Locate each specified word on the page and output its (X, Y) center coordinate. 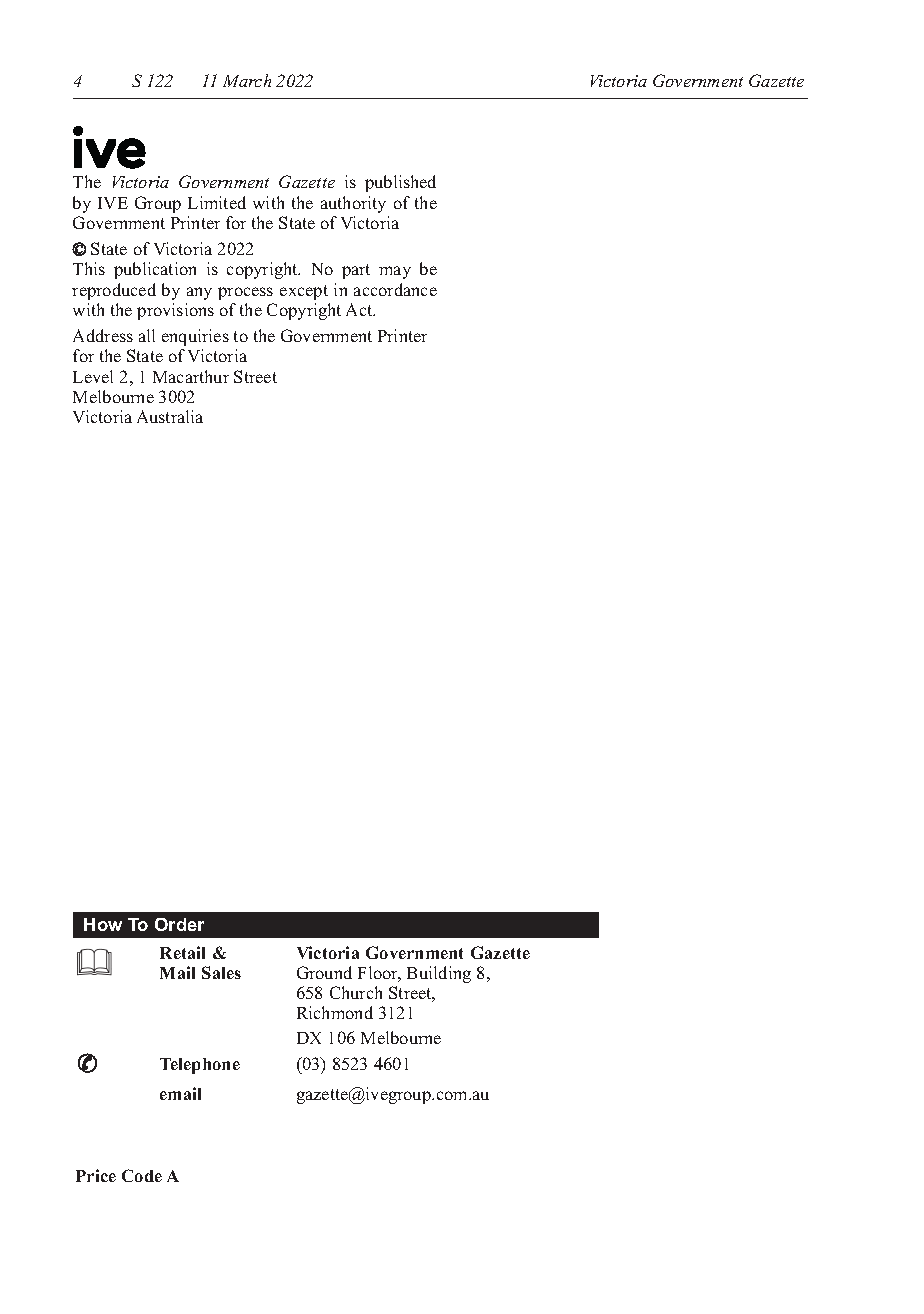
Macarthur (191, 376)
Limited (217, 202)
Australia (170, 416)
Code (142, 1175)
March (247, 80)
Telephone (200, 1066)
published (400, 183)
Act (360, 309)
